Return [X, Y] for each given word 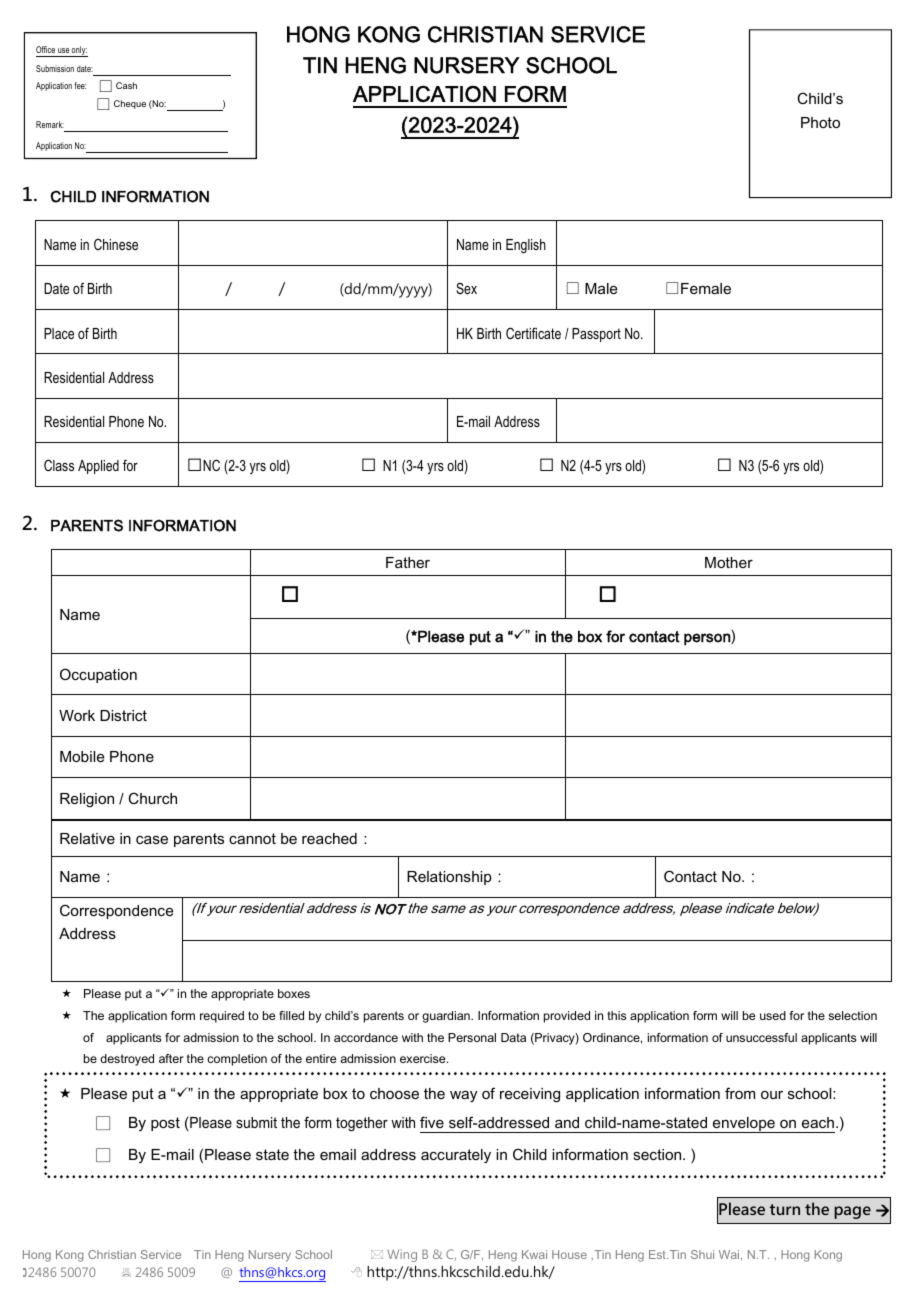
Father [408, 562]
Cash [126, 85]
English [526, 246]
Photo [820, 122]
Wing [402, 1255]
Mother [729, 562]
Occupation [98, 675]
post [165, 1124]
